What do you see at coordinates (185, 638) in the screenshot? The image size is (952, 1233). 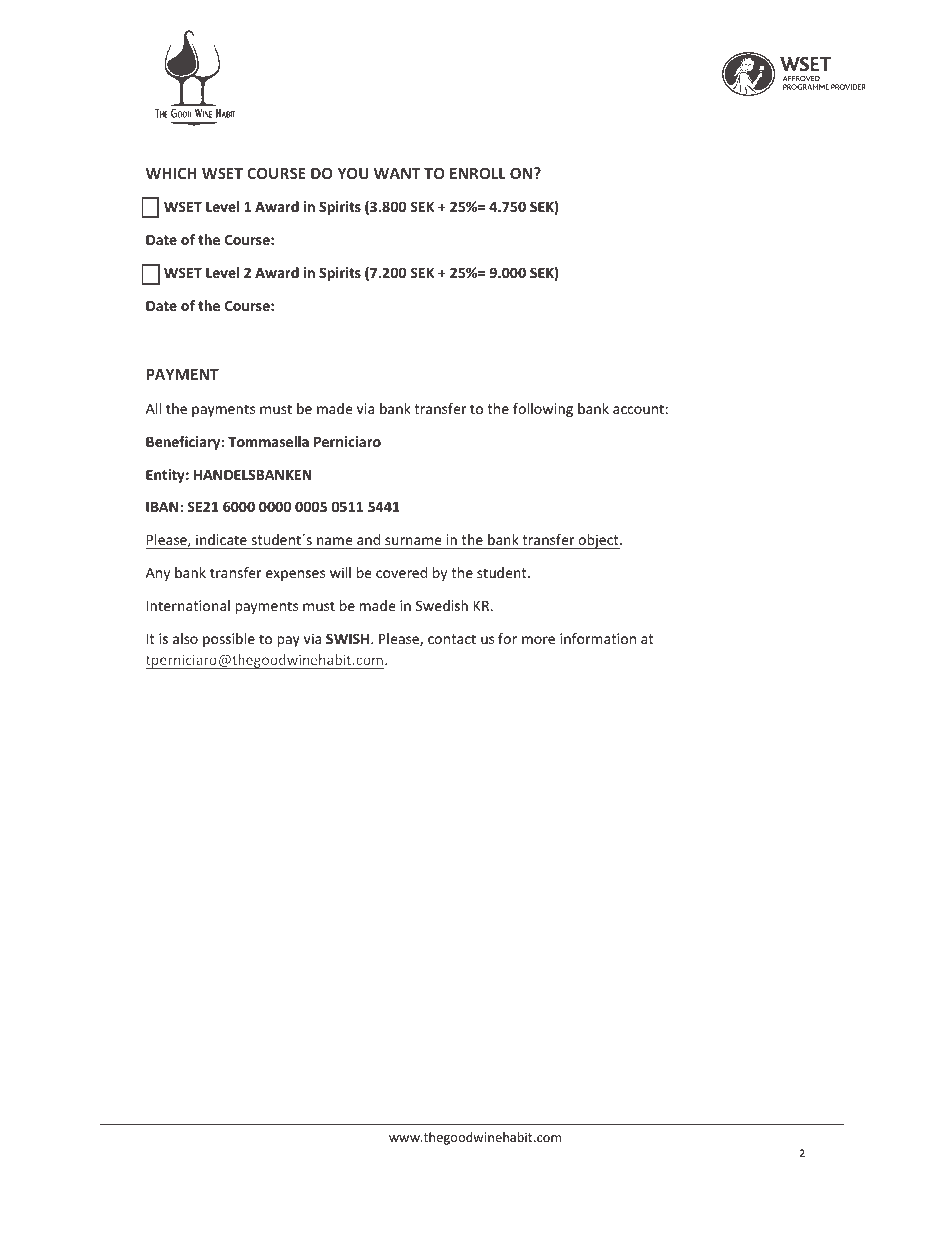 I see `also` at bounding box center [185, 638].
